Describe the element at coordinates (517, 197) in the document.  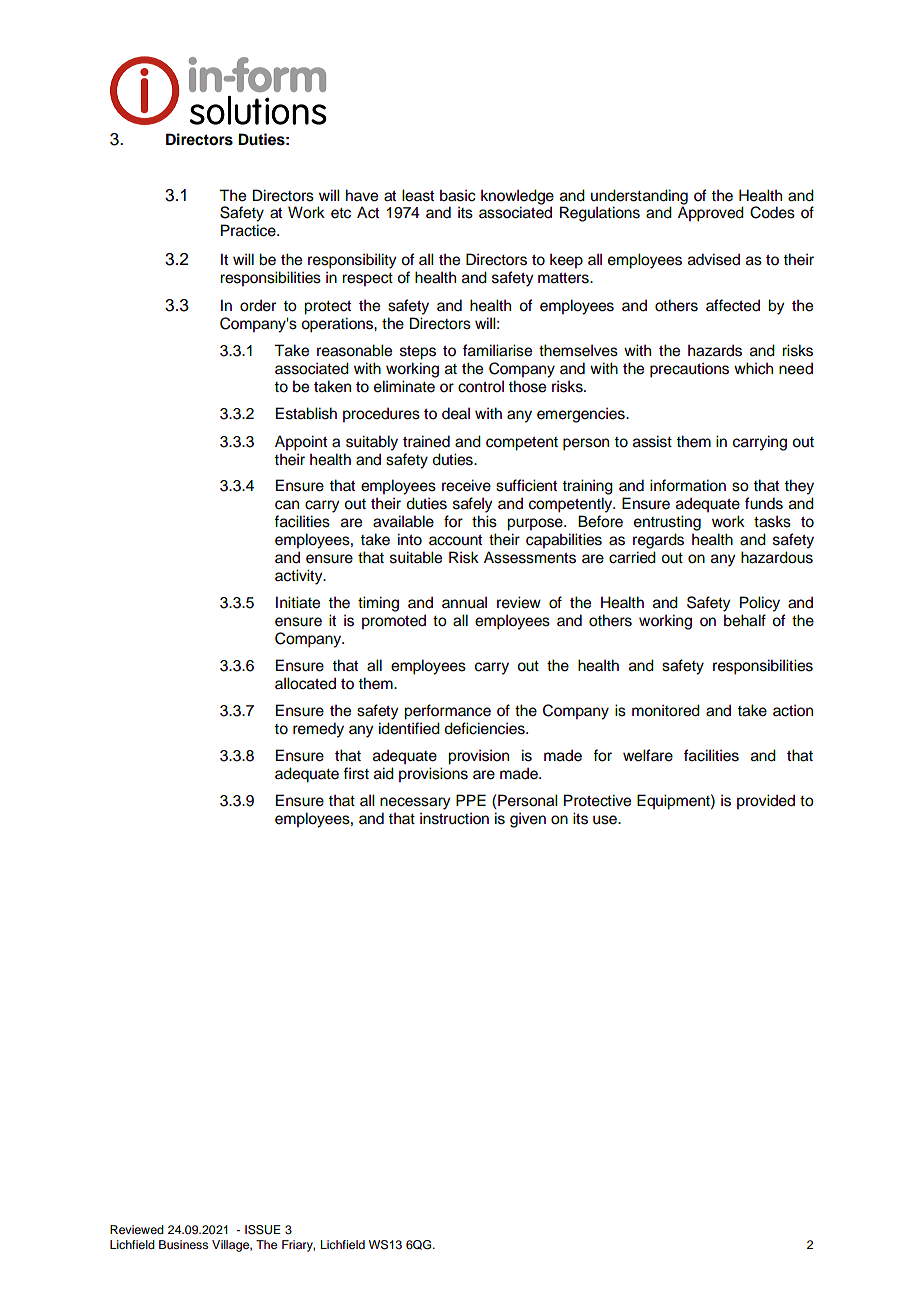
I see `knowledge` at that location.
